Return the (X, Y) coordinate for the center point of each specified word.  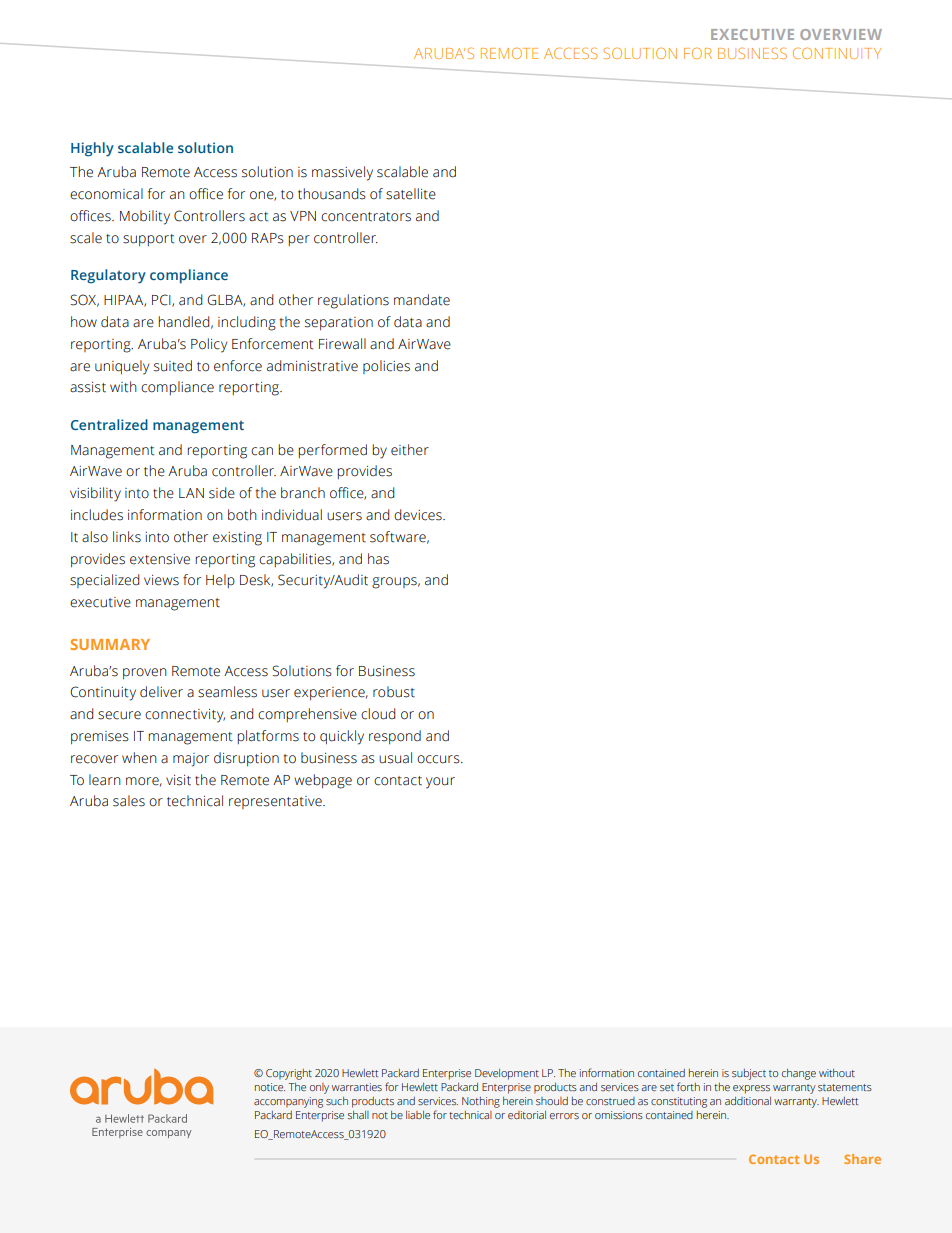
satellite (411, 194)
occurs (439, 759)
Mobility (145, 217)
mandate (422, 300)
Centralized (109, 424)
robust (394, 692)
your (440, 783)
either (410, 450)
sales (129, 801)
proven (145, 673)
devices (419, 515)
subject (749, 1074)
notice (270, 1087)
